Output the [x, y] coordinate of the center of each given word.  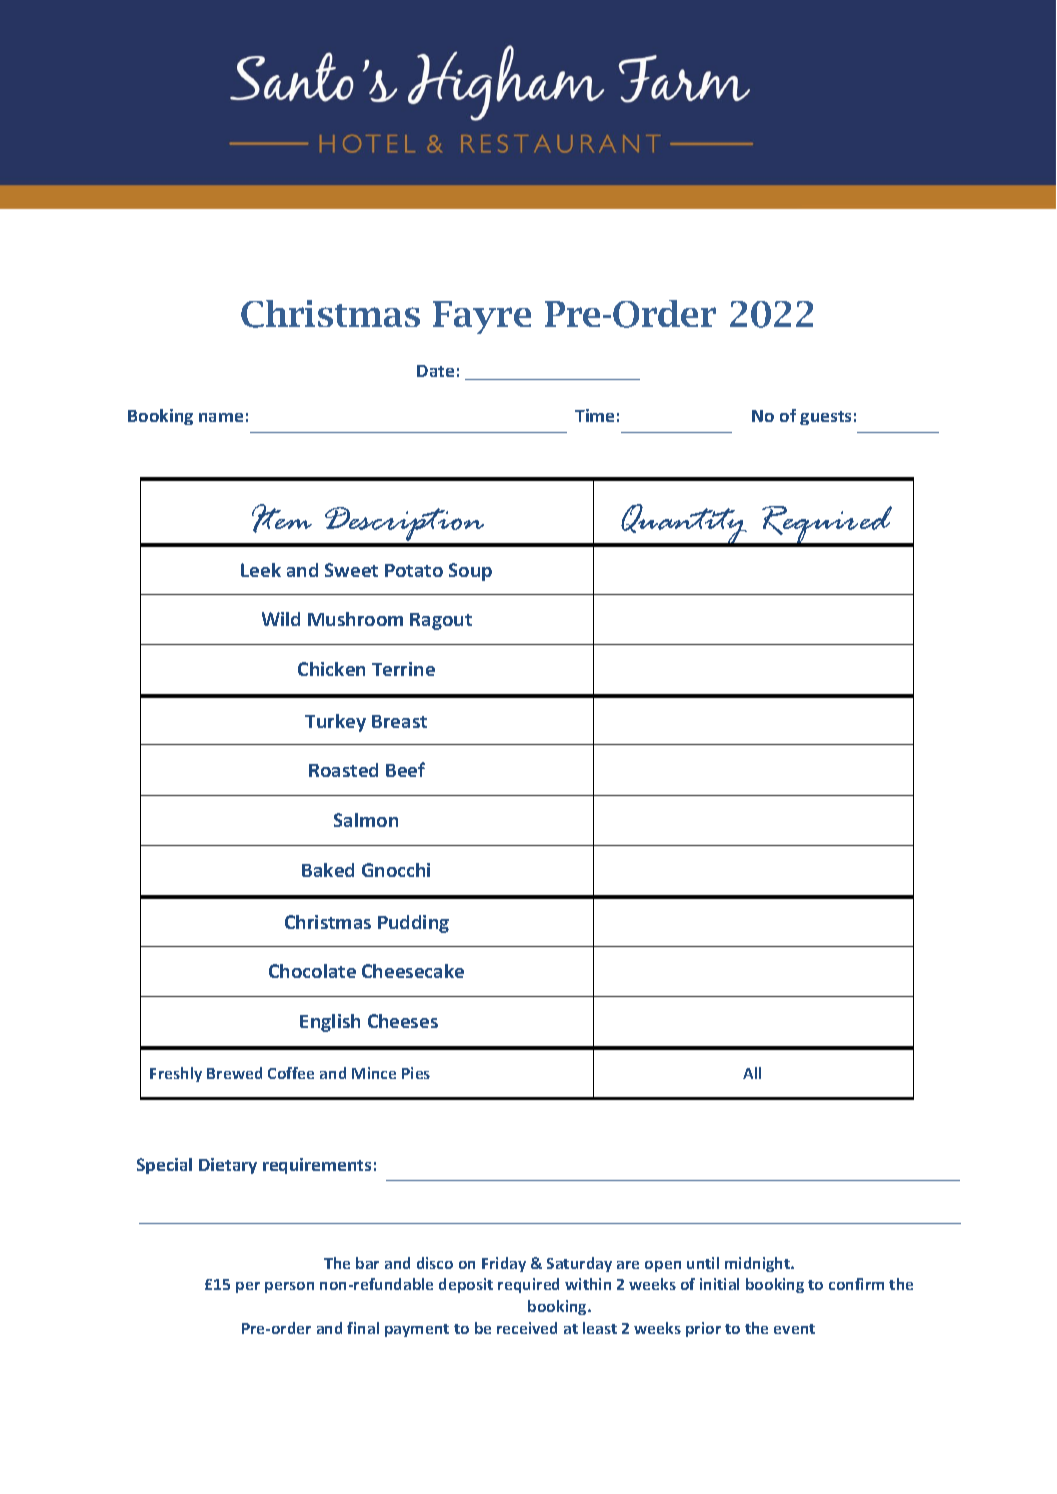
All [752, 1073]
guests [825, 418]
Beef [405, 769]
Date [435, 371]
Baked [328, 870]
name [221, 417]
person [289, 1287]
